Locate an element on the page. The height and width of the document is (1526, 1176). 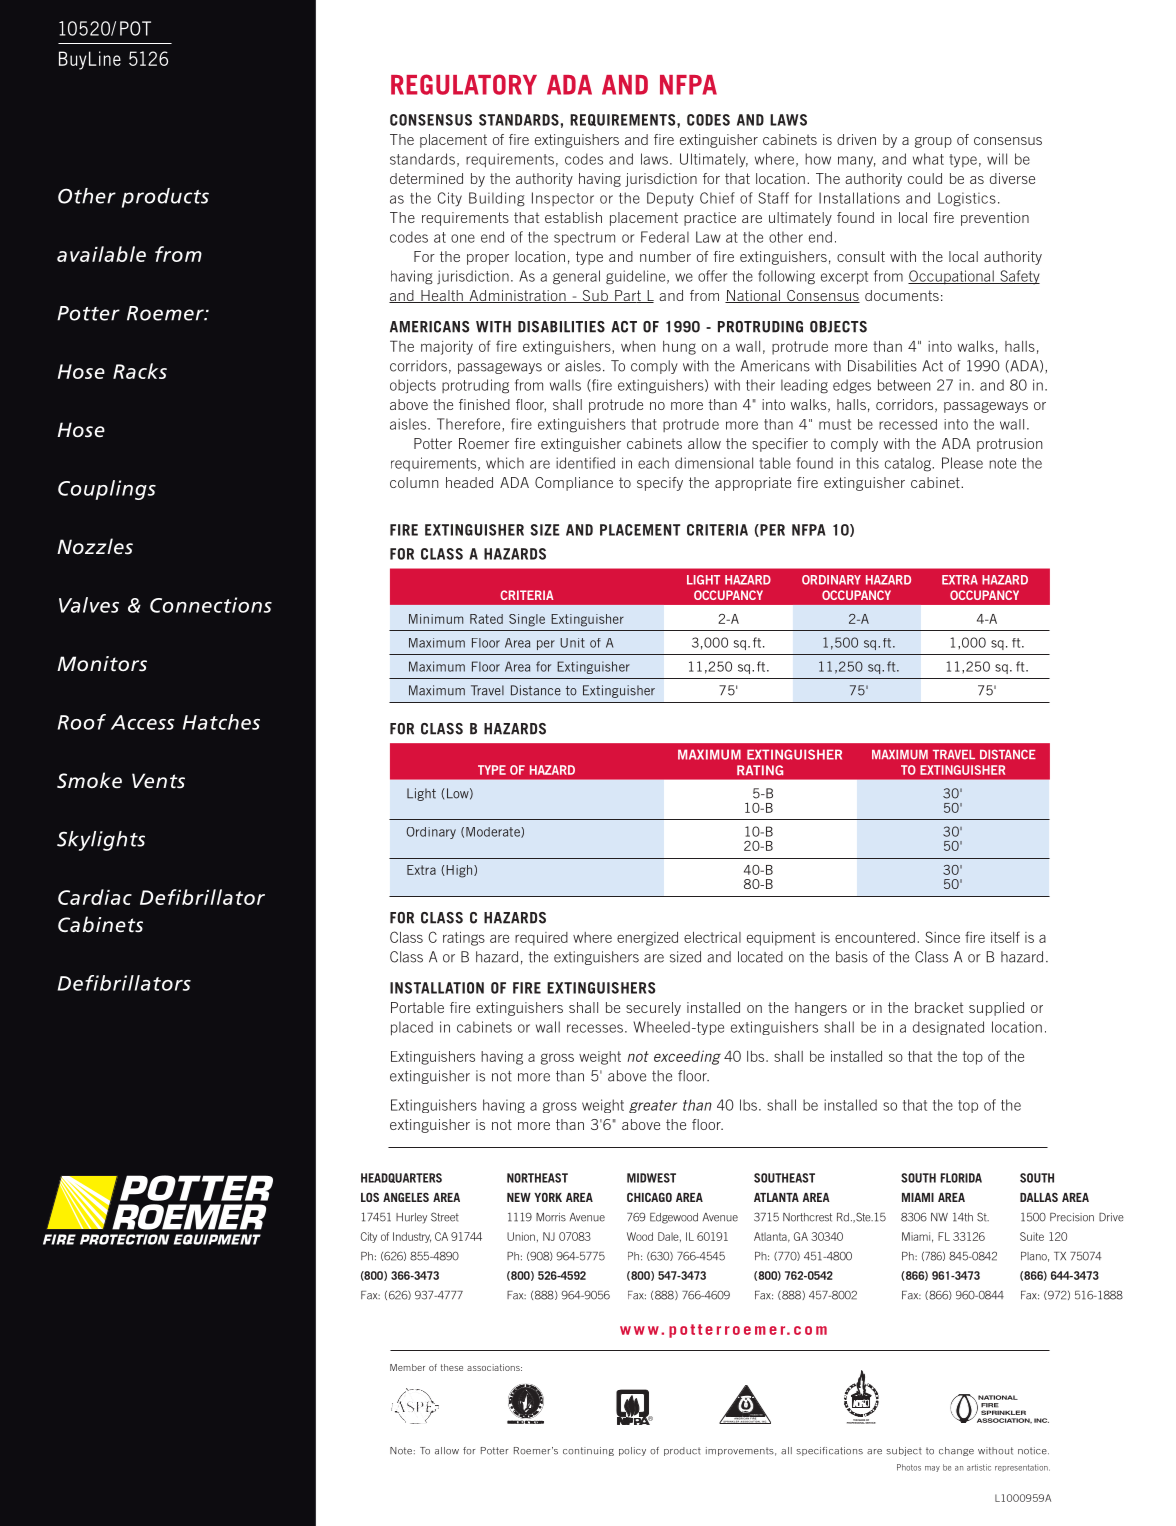
available is located at coordinates (101, 254).
